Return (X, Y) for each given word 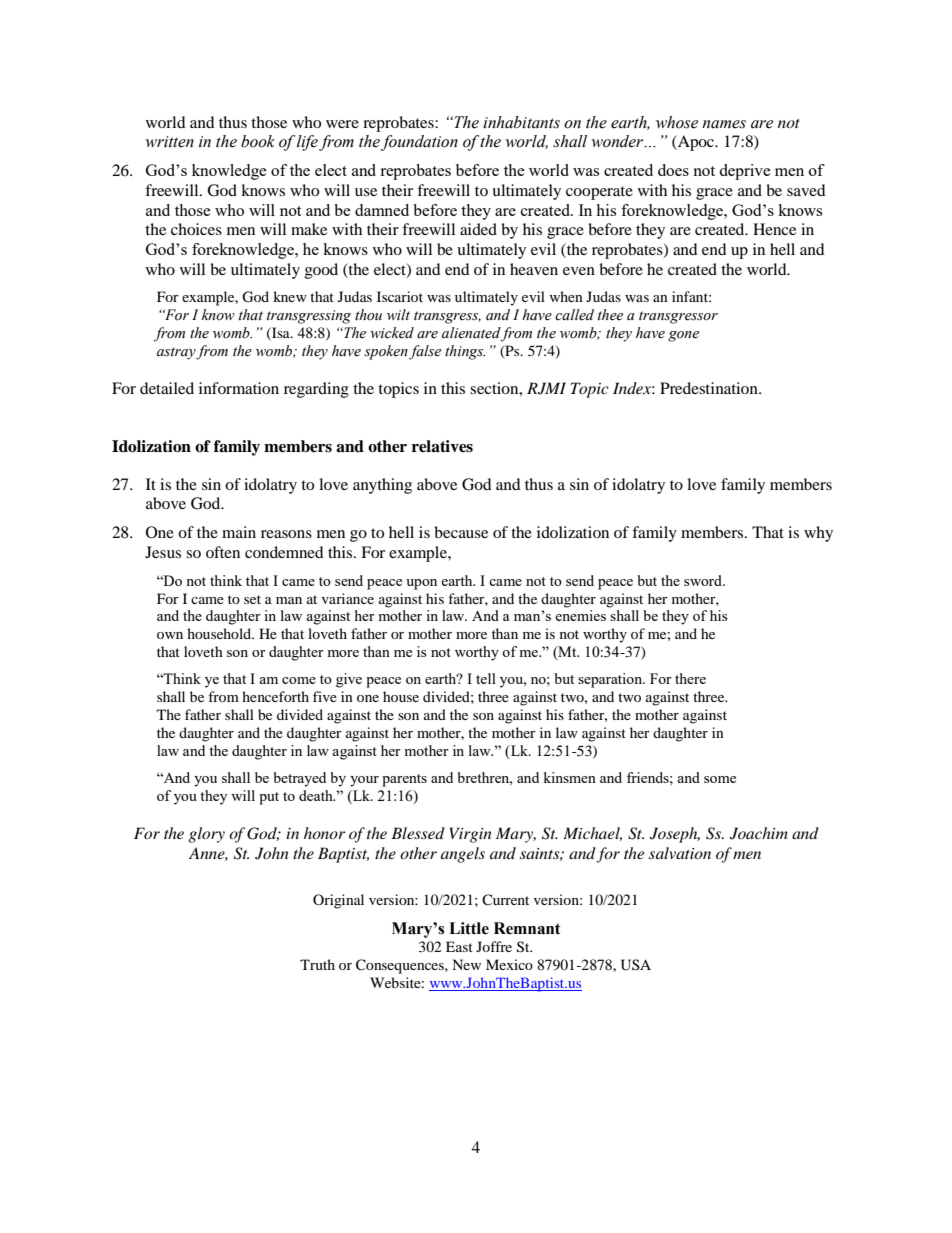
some (720, 779)
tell (486, 678)
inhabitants (521, 122)
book (258, 141)
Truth (317, 964)
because (461, 532)
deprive (745, 172)
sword (704, 580)
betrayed (300, 779)
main (239, 532)
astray (177, 353)
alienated (471, 333)
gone (683, 336)
